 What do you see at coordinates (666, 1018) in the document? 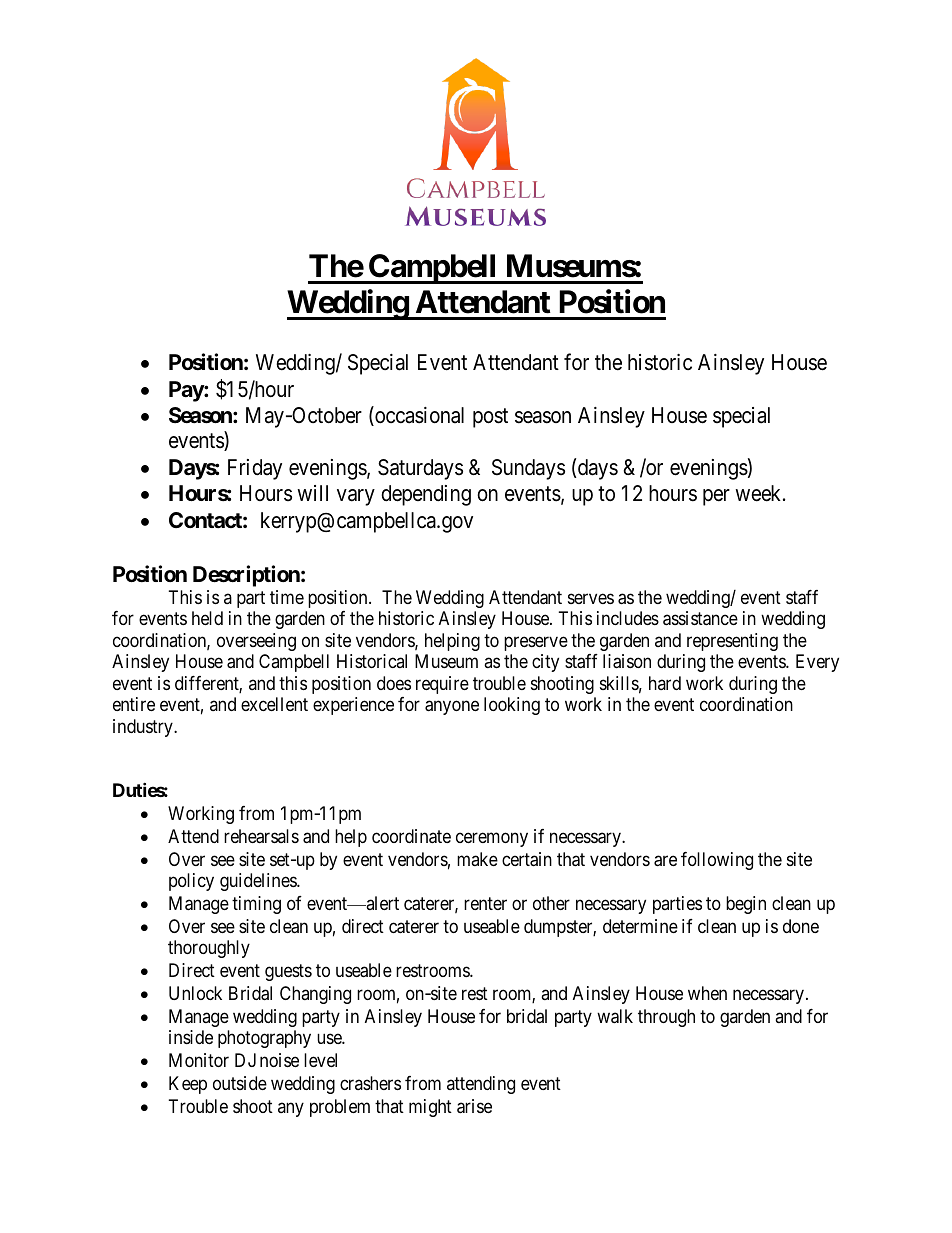
I see `through` at bounding box center [666, 1018].
